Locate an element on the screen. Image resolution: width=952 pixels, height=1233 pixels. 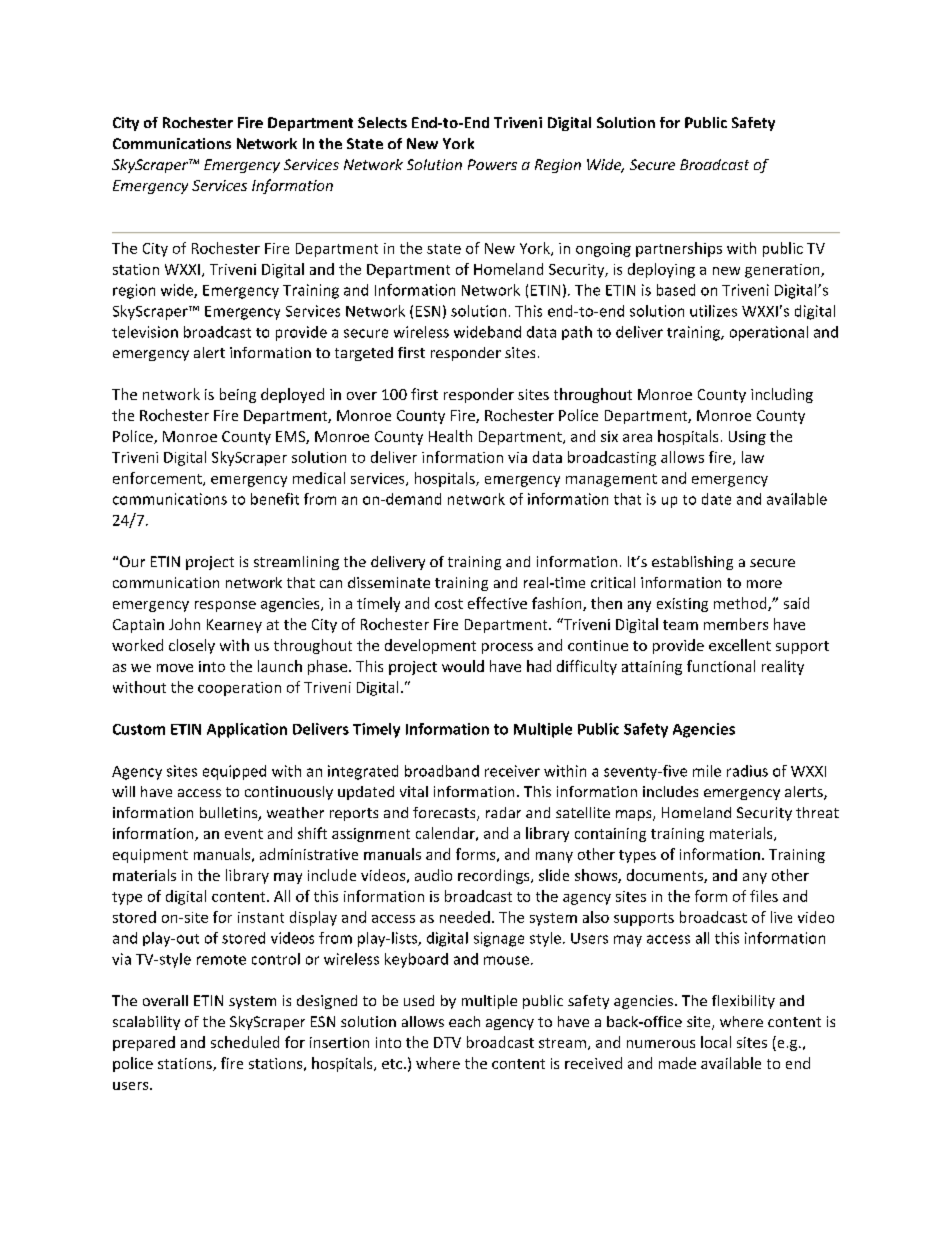
being is located at coordinates (238, 395).
